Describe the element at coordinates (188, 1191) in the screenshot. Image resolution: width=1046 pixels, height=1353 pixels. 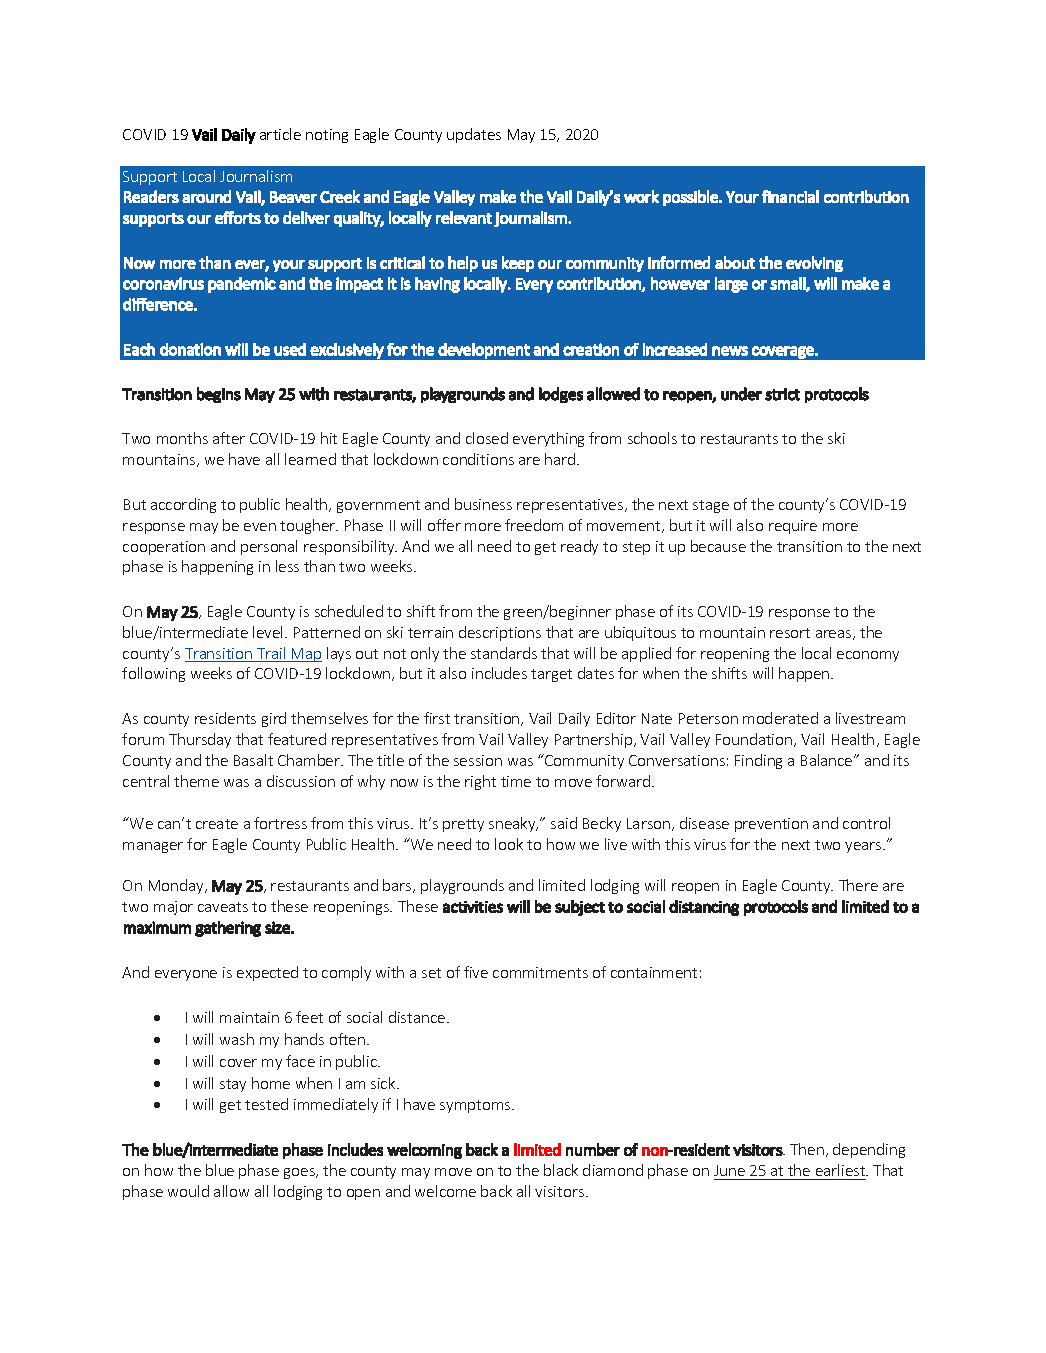
I see `would` at that location.
